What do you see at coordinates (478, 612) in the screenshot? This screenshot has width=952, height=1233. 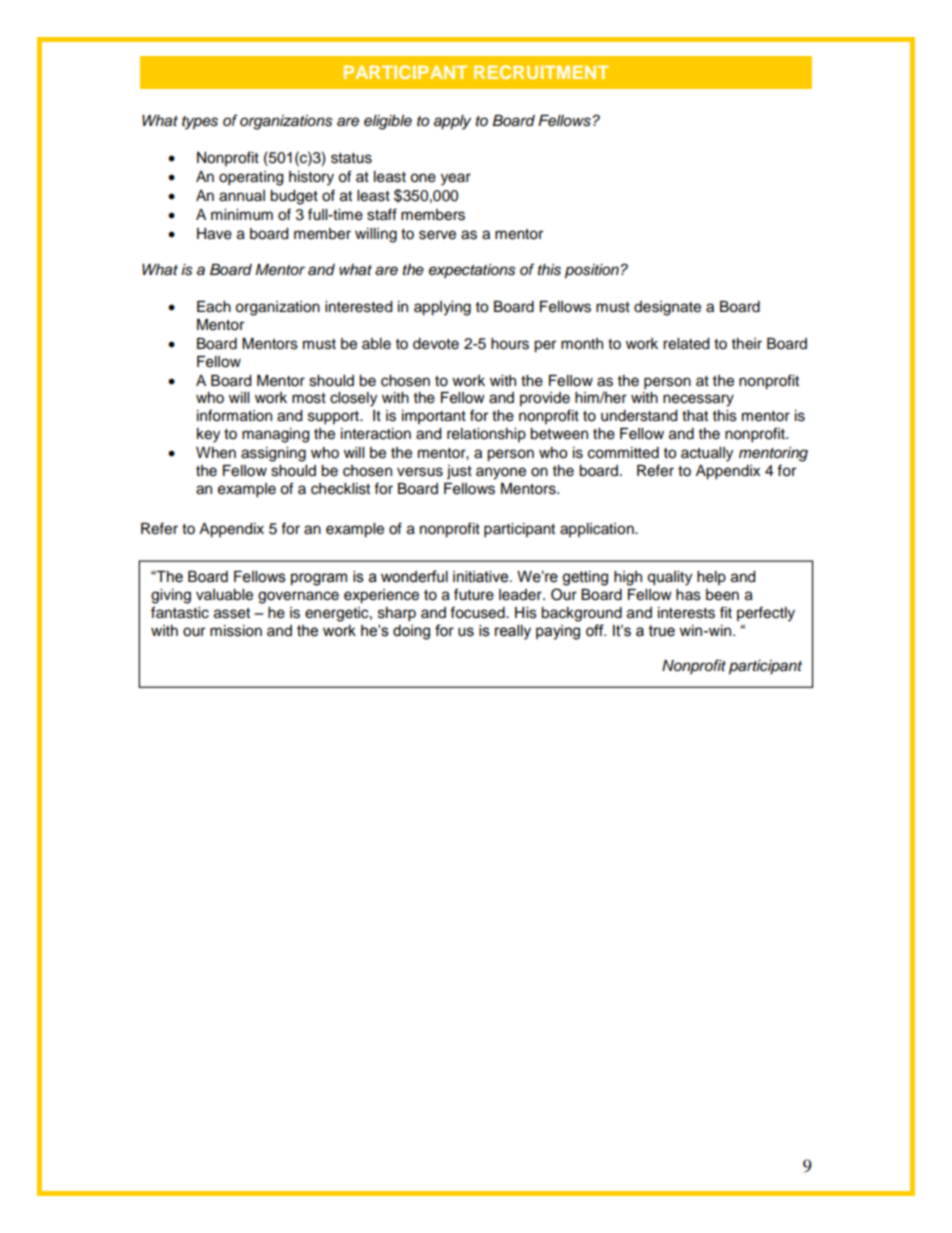 I see `focused` at bounding box center [478, 612].
